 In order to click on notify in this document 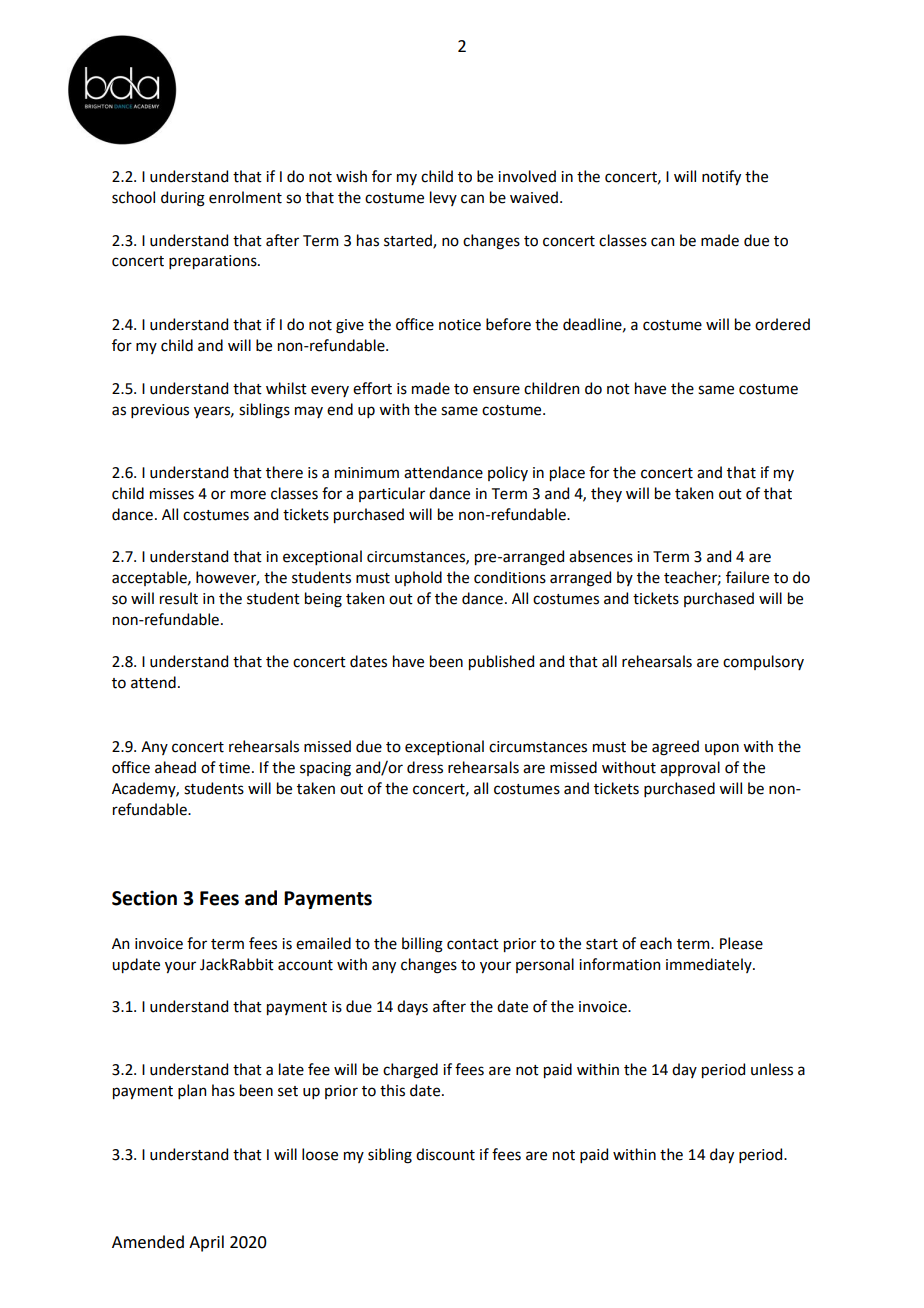, I will do `click(721, 177)`.
